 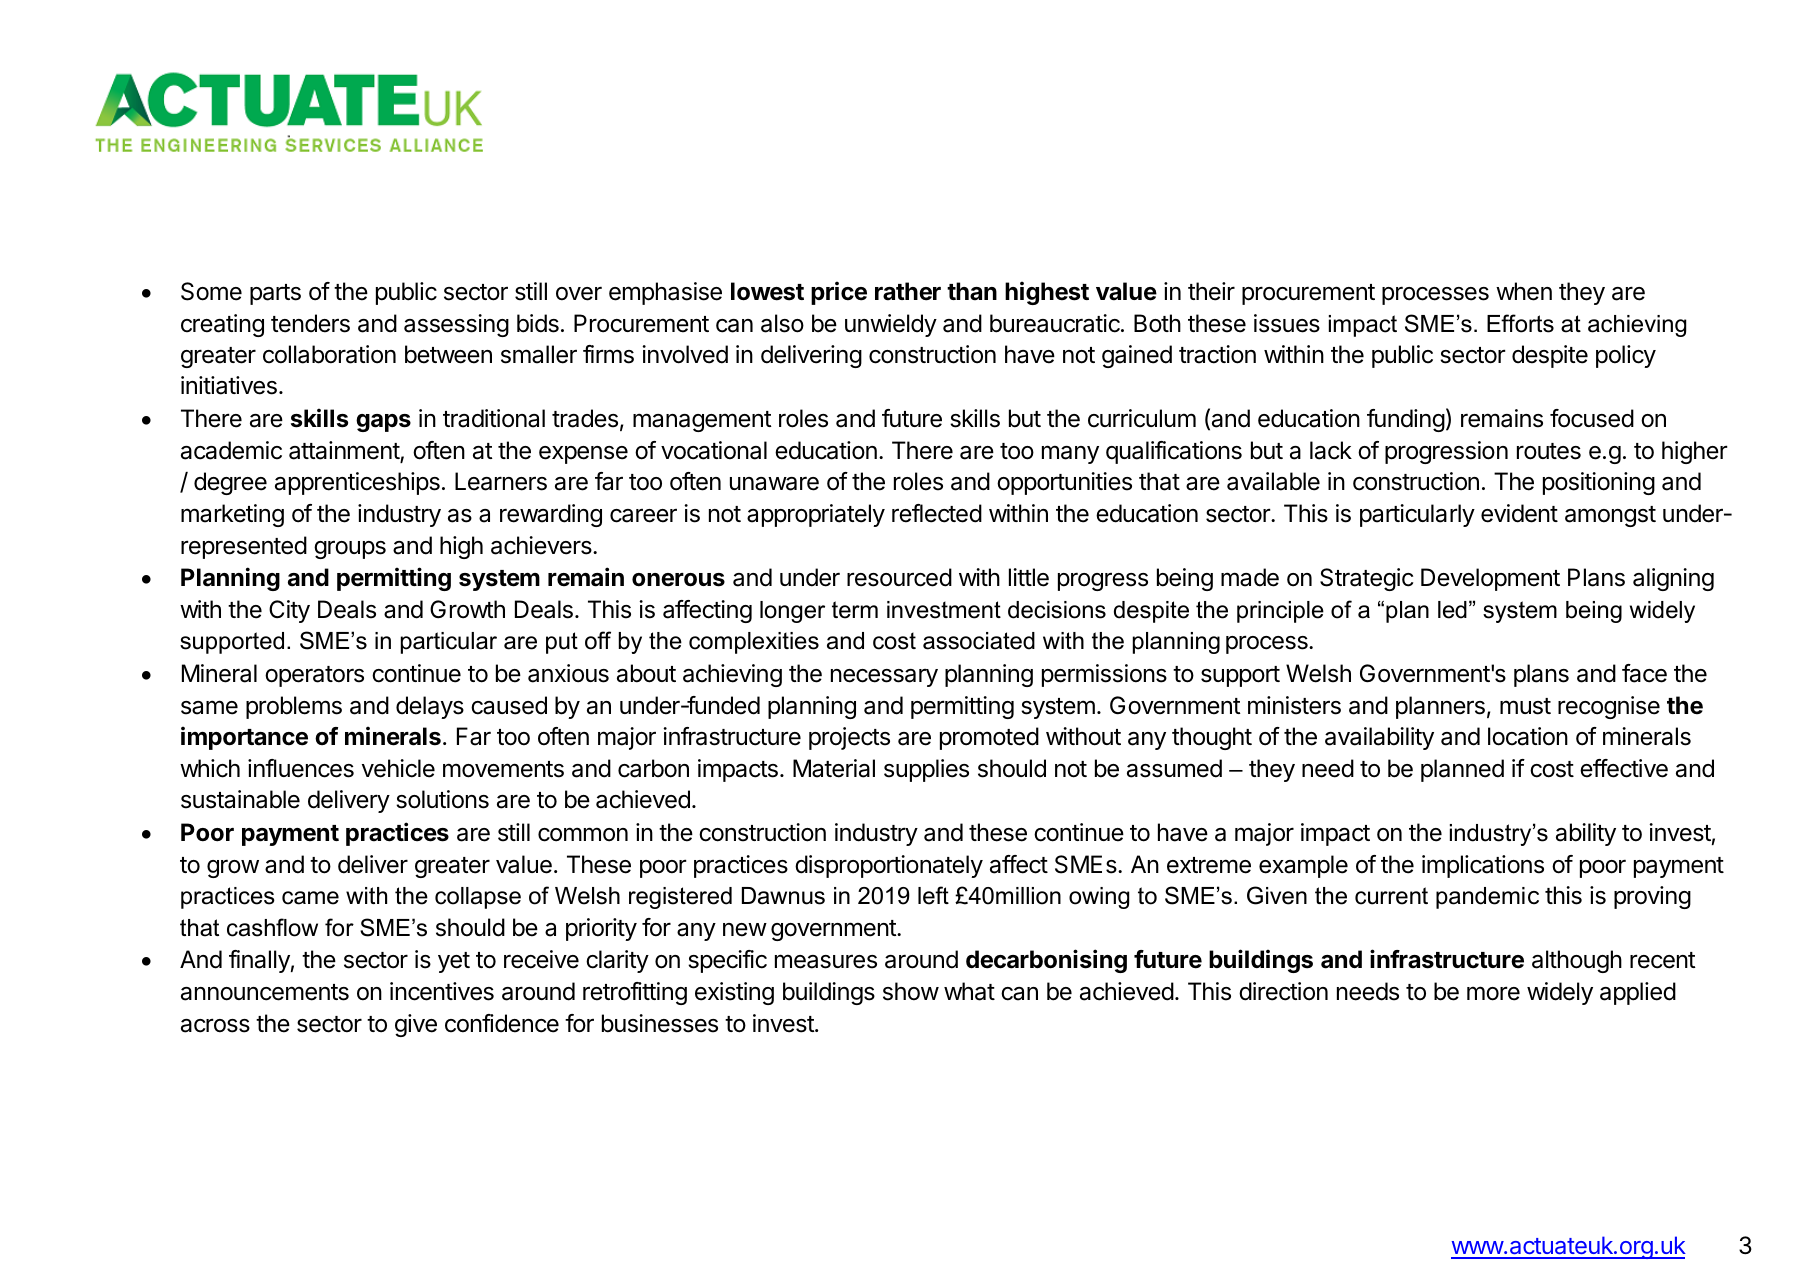 I want to click on what, so click(x=969, y=991).
